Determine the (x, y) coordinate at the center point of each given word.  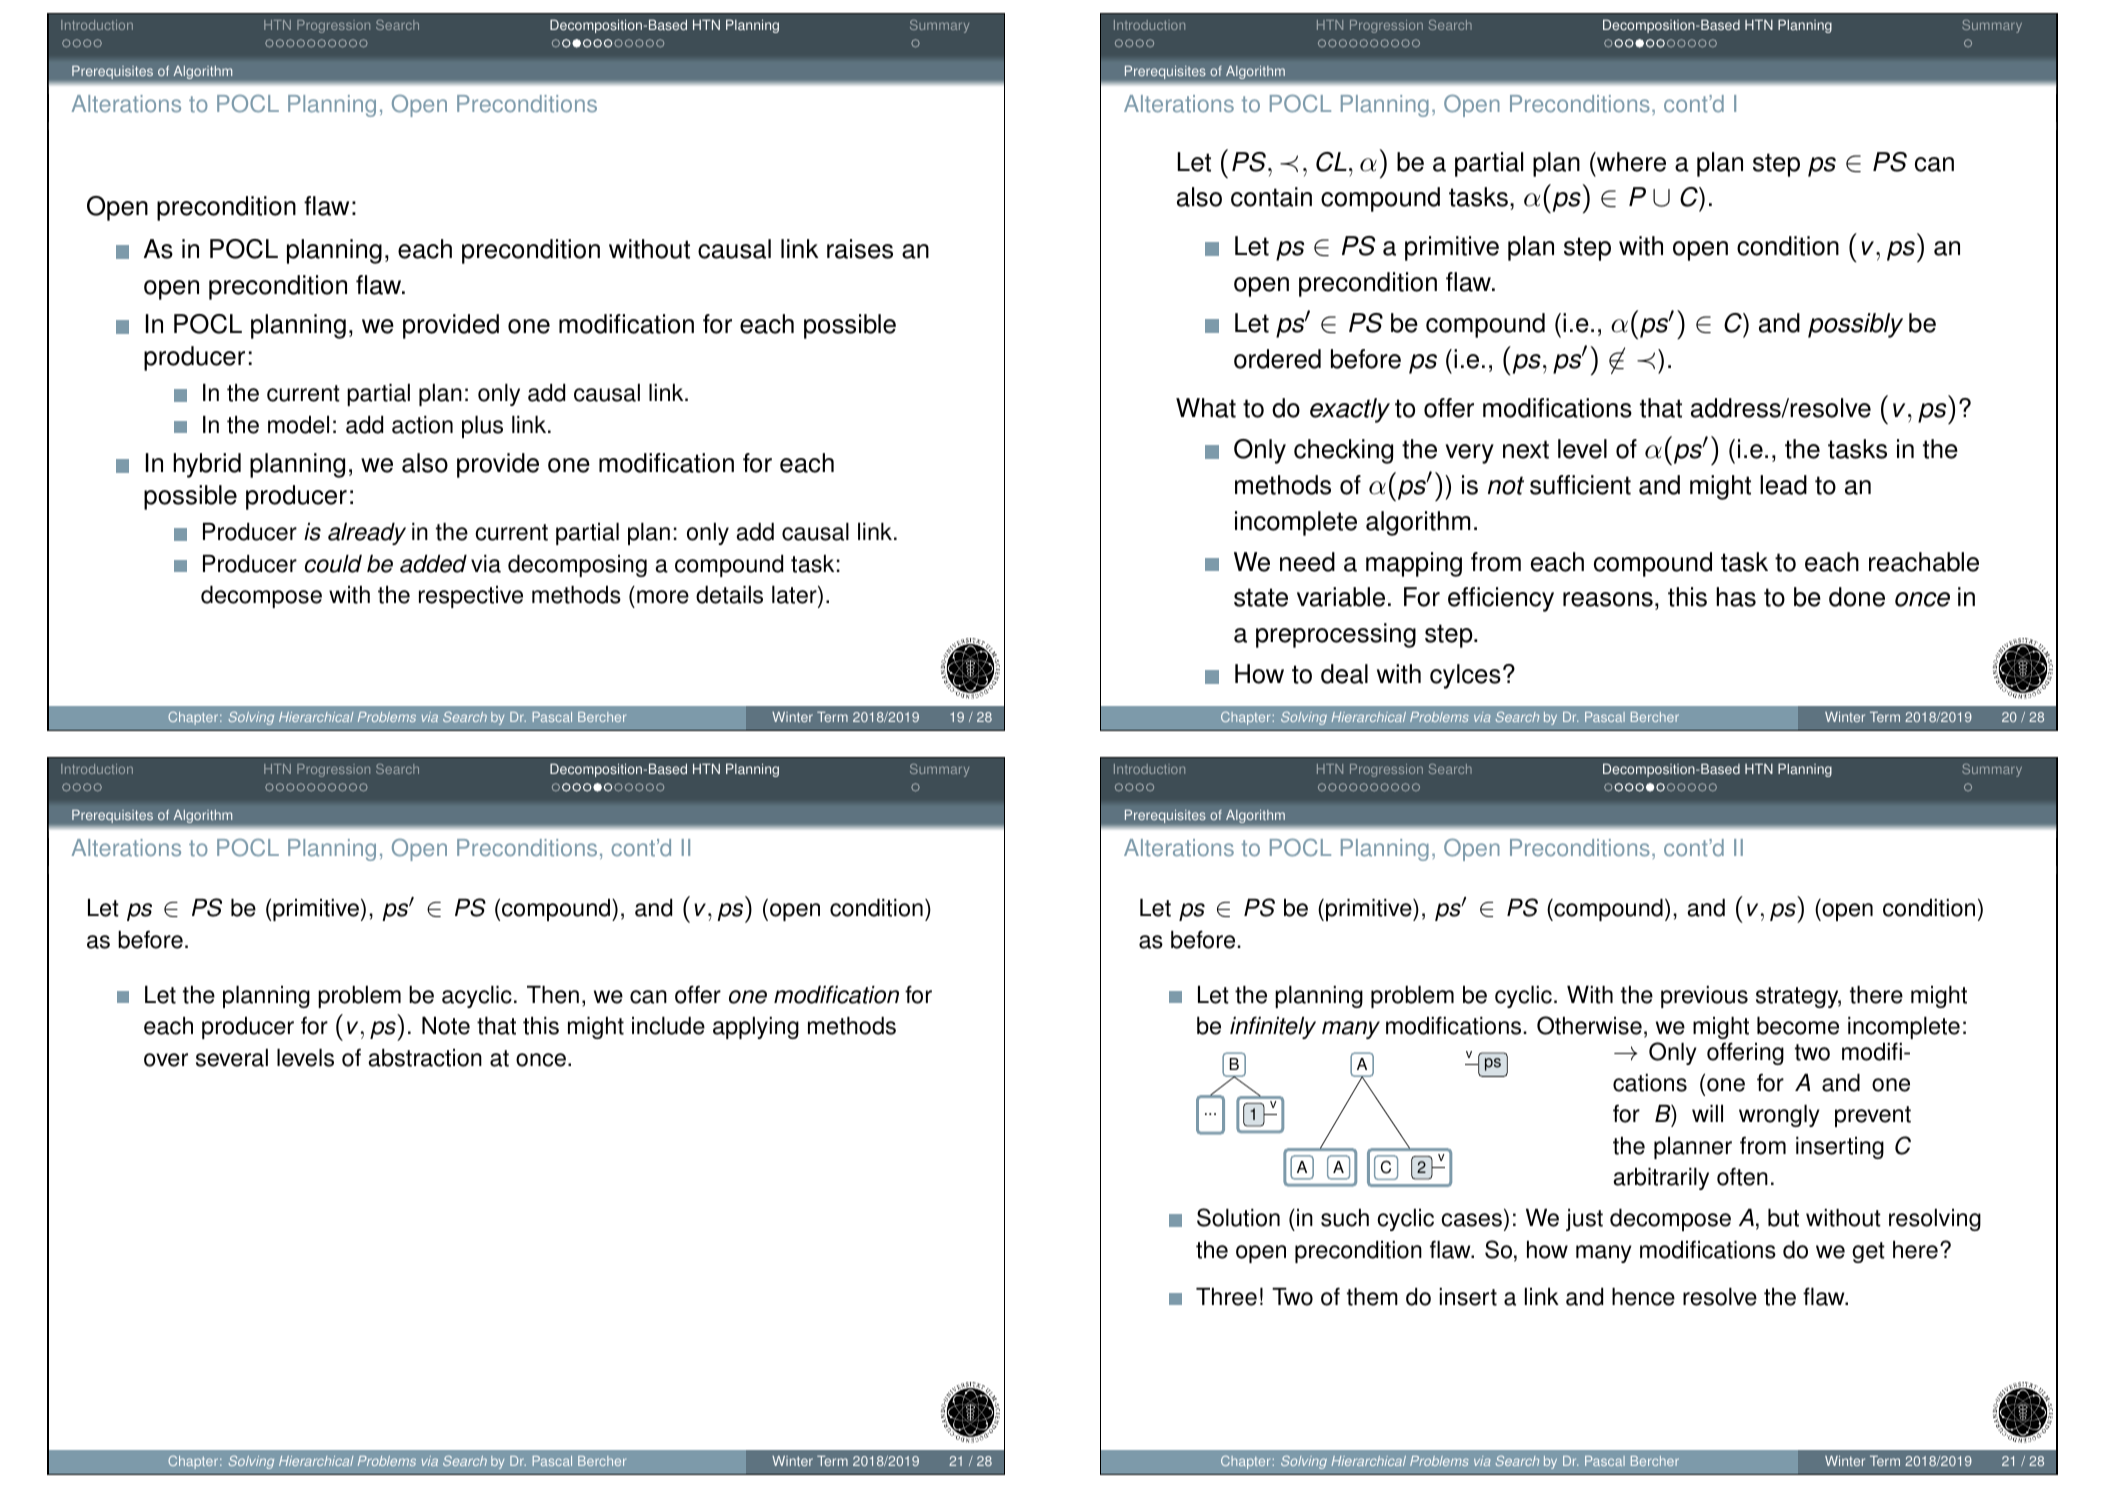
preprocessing (1336, 635)
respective (471, 596)
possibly (1855, 325)
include (668, 1025)
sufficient (1580, 485)
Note (446, 1025)
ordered (1277, 359)
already (367, 533)
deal (1344, 674)
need (1307, 562)
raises (860, 249)
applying (756, 1027)
